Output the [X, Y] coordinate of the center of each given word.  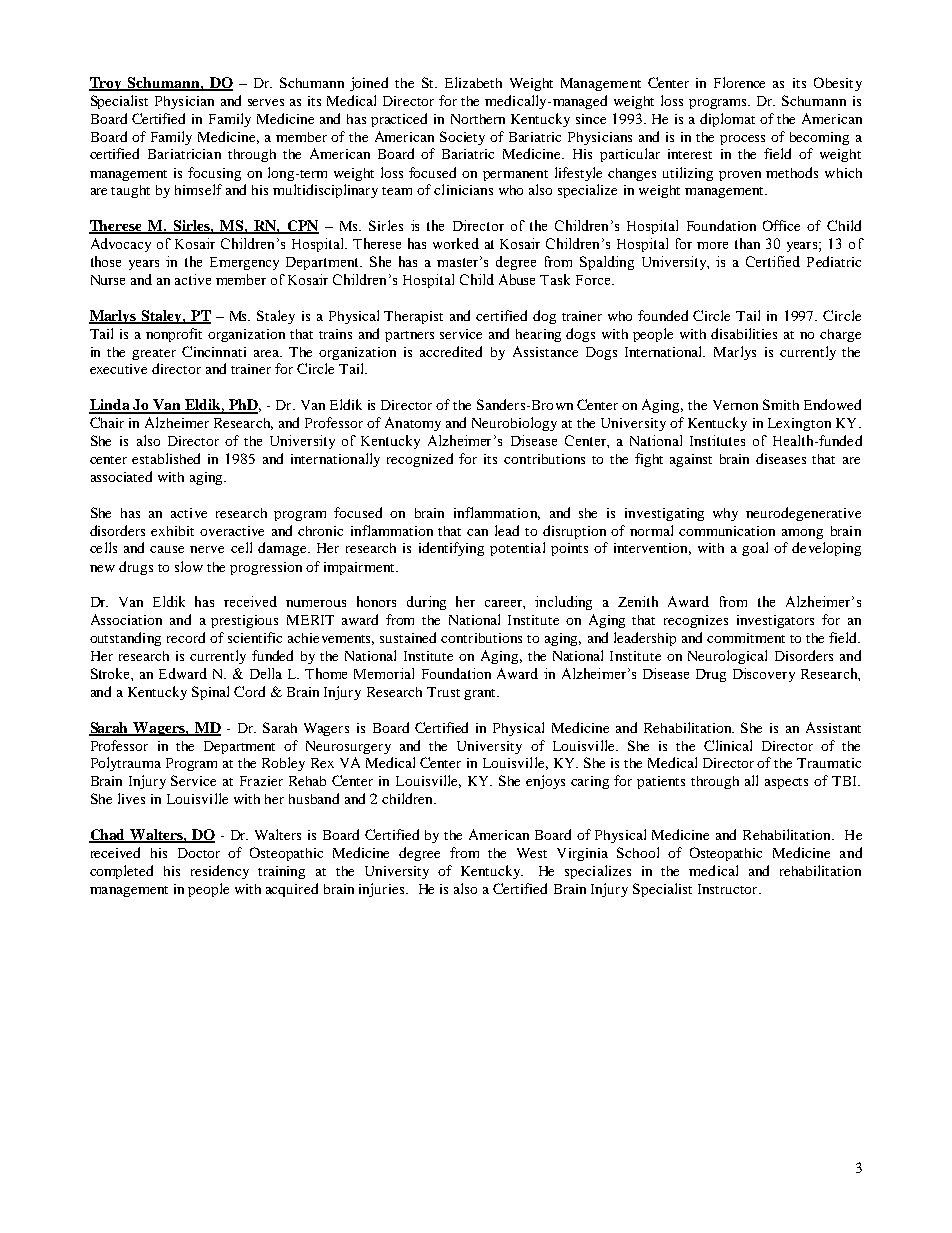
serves [266, 102]
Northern [478, 119]
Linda [110, 406]
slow [189, 566]
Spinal [210, 693]
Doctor [199, 853]
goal [755, 549]
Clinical [728, 745]
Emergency [244, 263]
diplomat [727, 120]
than [747, 243]
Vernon [735, 405]
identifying [451, 549]
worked [456, 243]
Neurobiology [514, 424]
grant [481, 694]
